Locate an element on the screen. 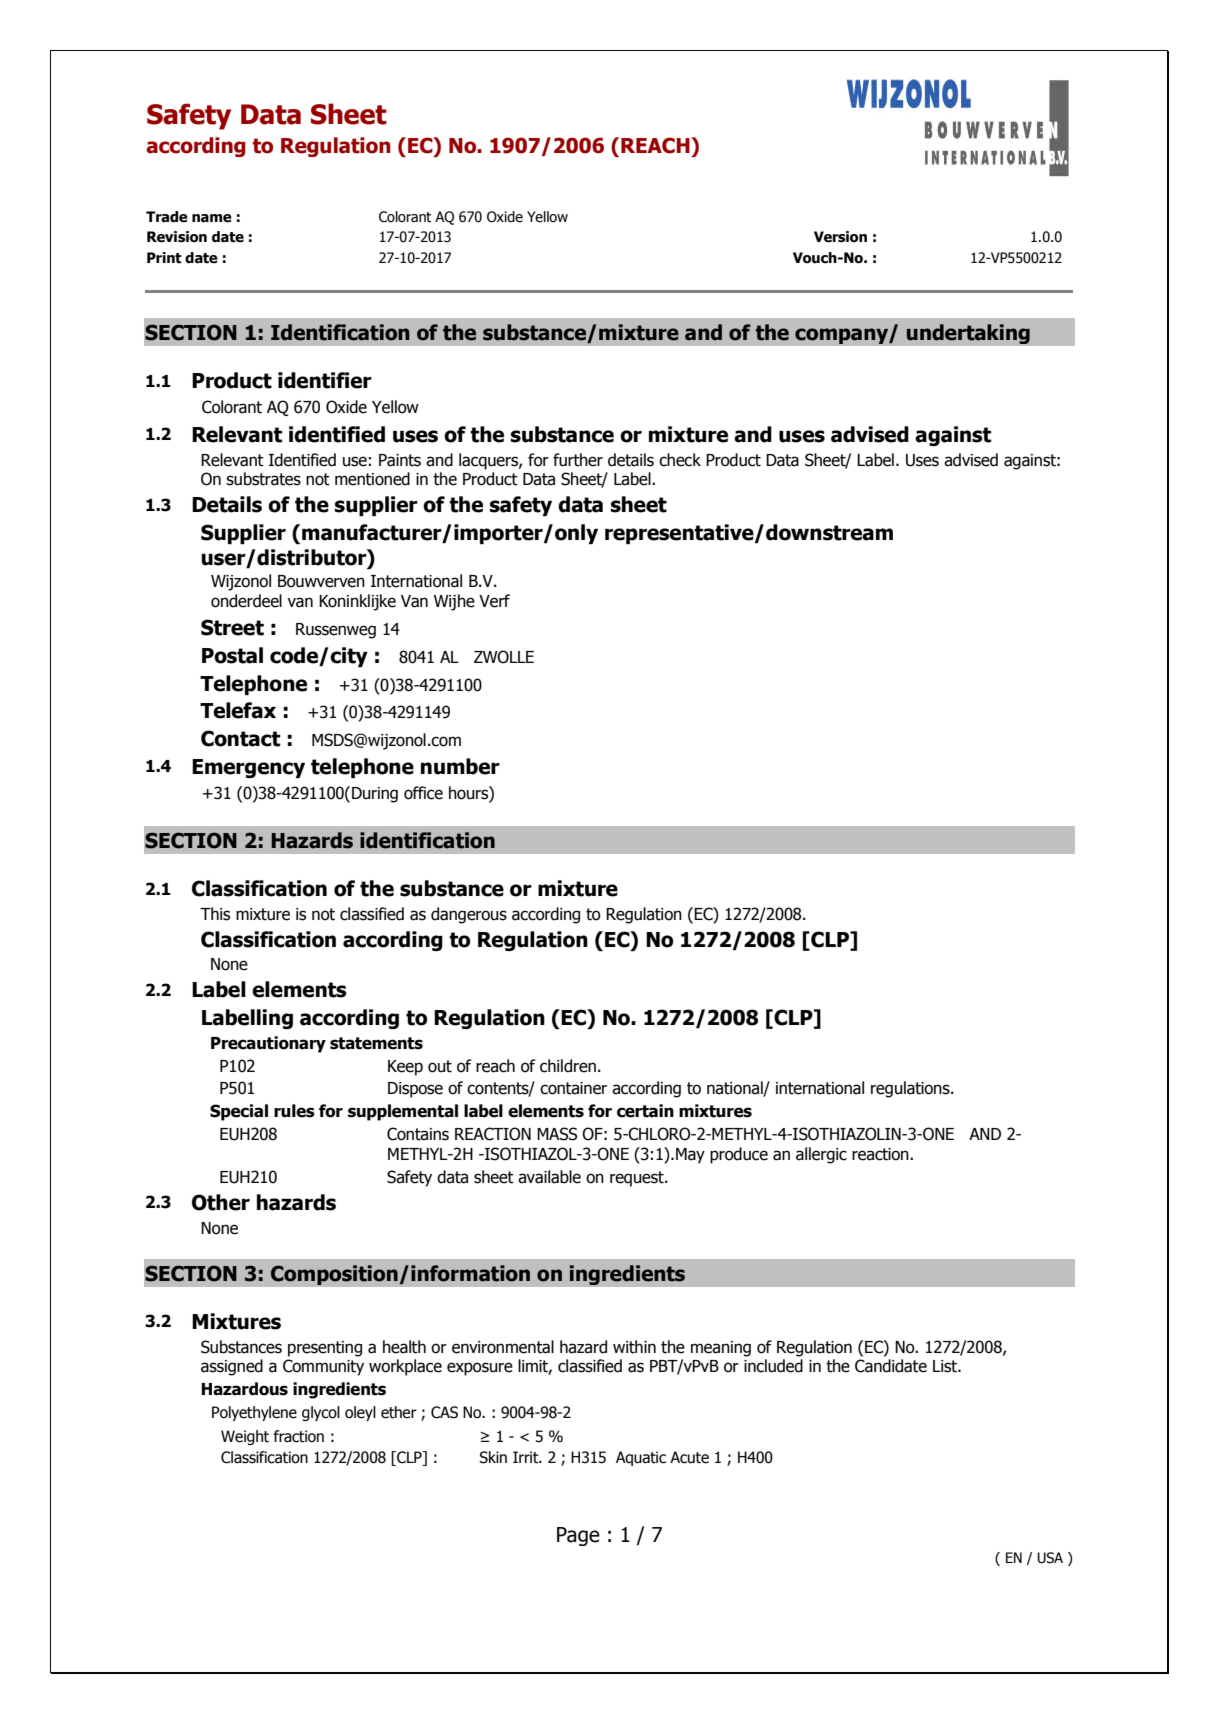 The width and height of the screenshot is (1218, 1723). Emergency is located at coordinates (248, 768).
